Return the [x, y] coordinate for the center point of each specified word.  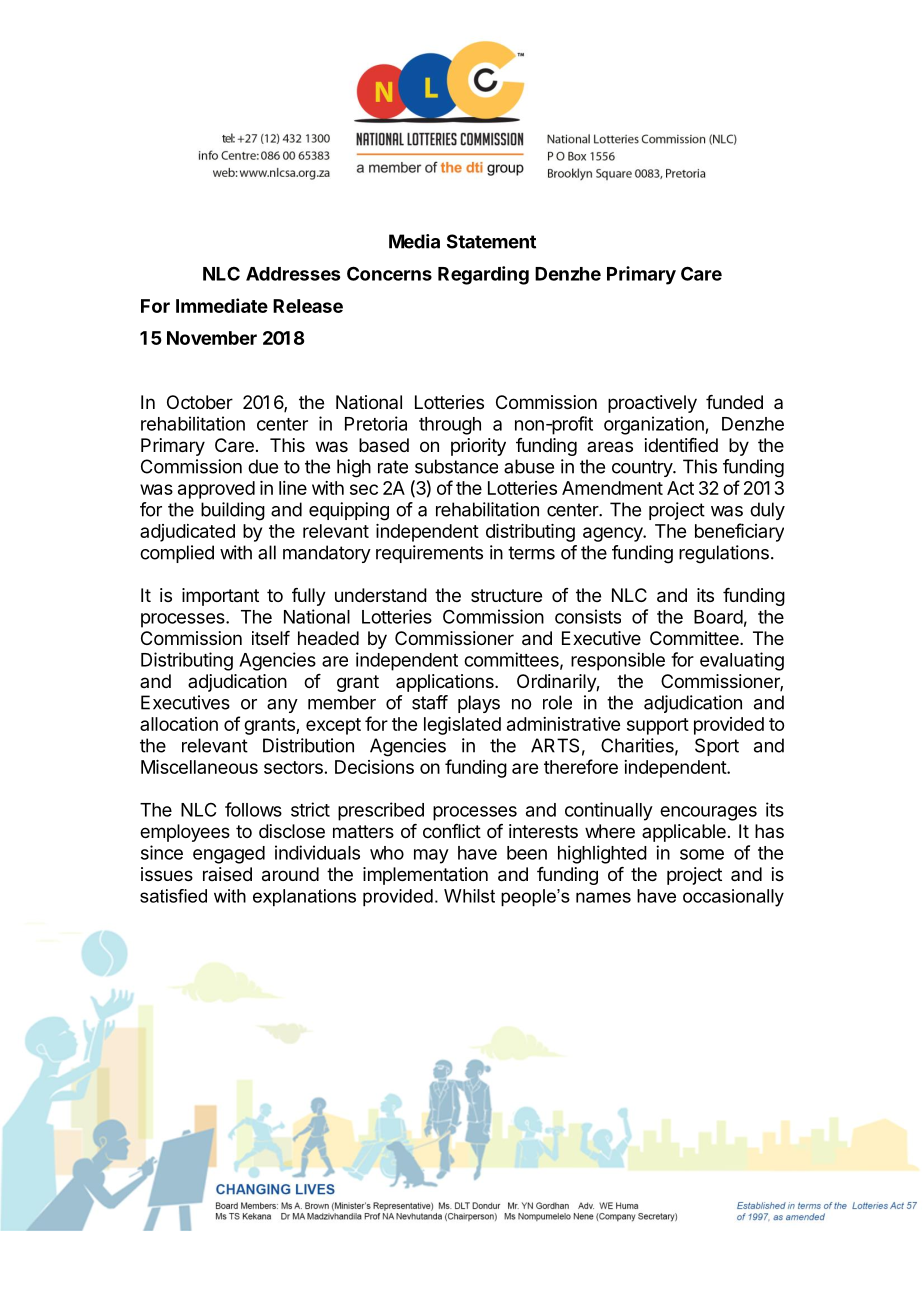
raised [227, 874]
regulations [724, 554]
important [220, 597]
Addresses [293, 274]
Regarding [483, 275]
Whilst [469, 896]
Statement [491, 241]
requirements [429, 554]
